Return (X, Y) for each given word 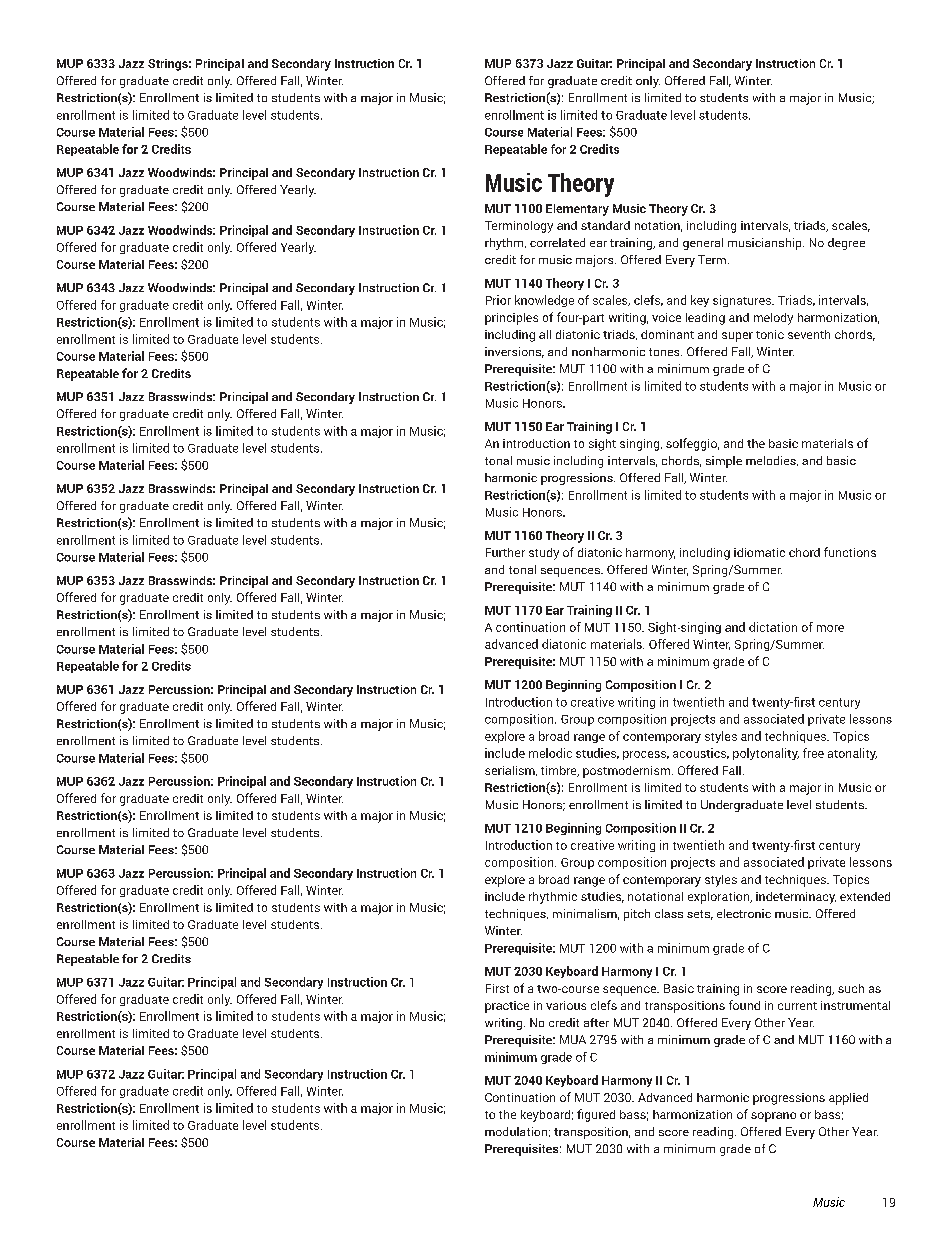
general (703, 244)
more (830, 628)
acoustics (701, 753)
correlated (557, 242)
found (744, 1005)
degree (846, 244)
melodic (550, 753)
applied (848, 1099)
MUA (573, 1039)
